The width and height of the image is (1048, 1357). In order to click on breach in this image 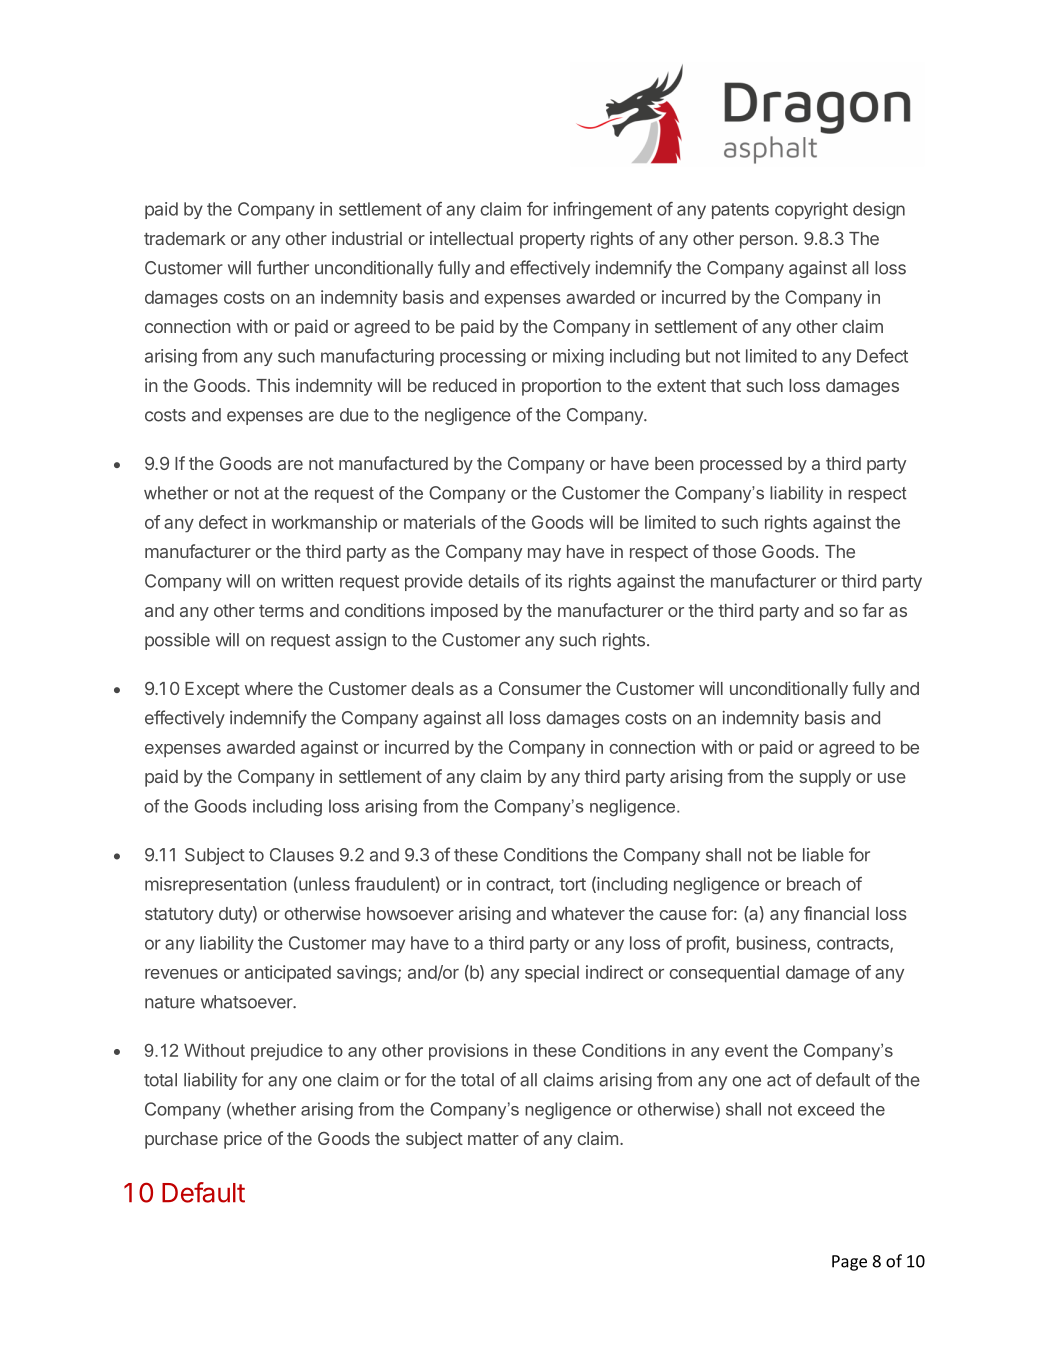, I will do `click(813, 884)`.
